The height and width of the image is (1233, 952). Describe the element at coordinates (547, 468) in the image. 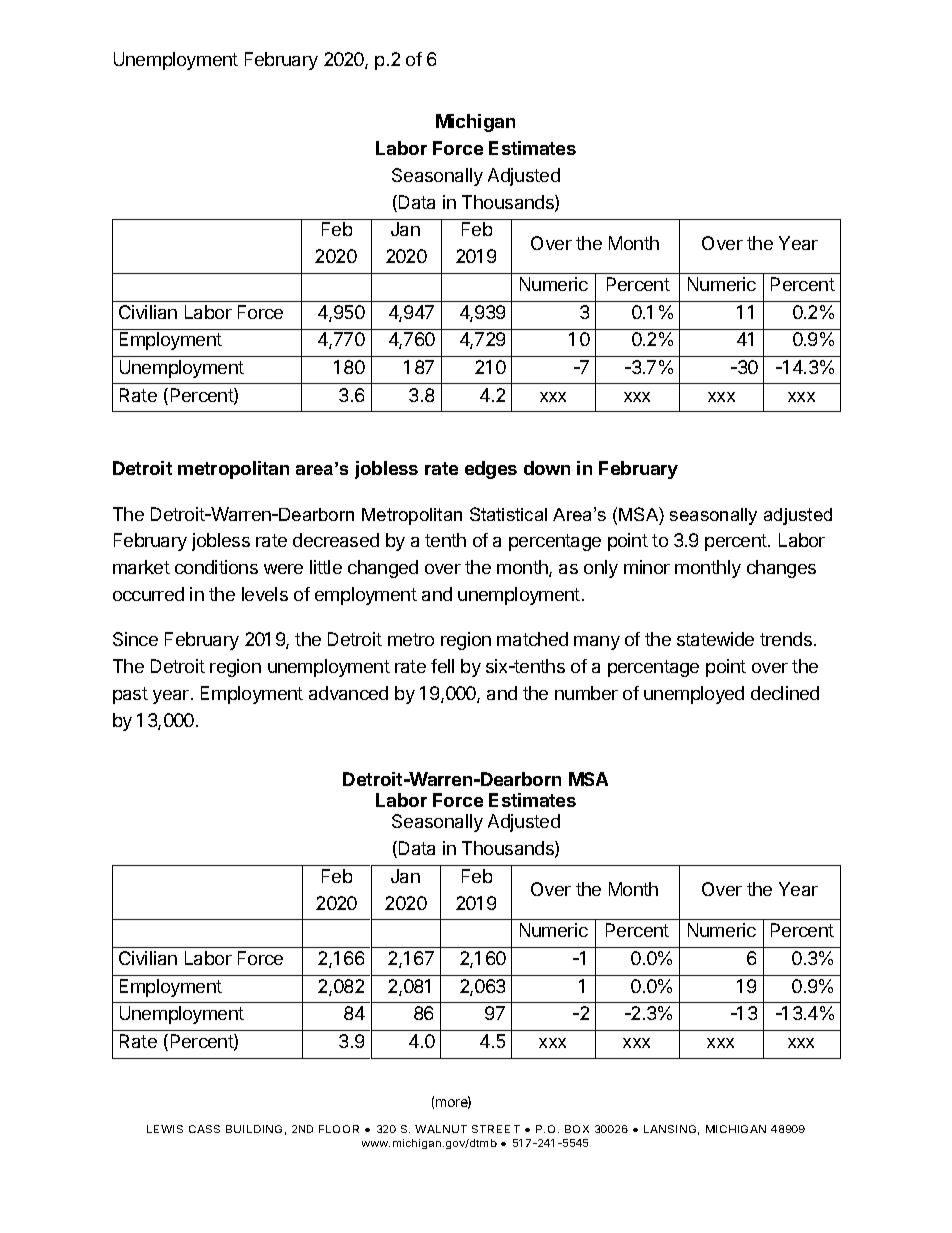

I see `down` at that location.
